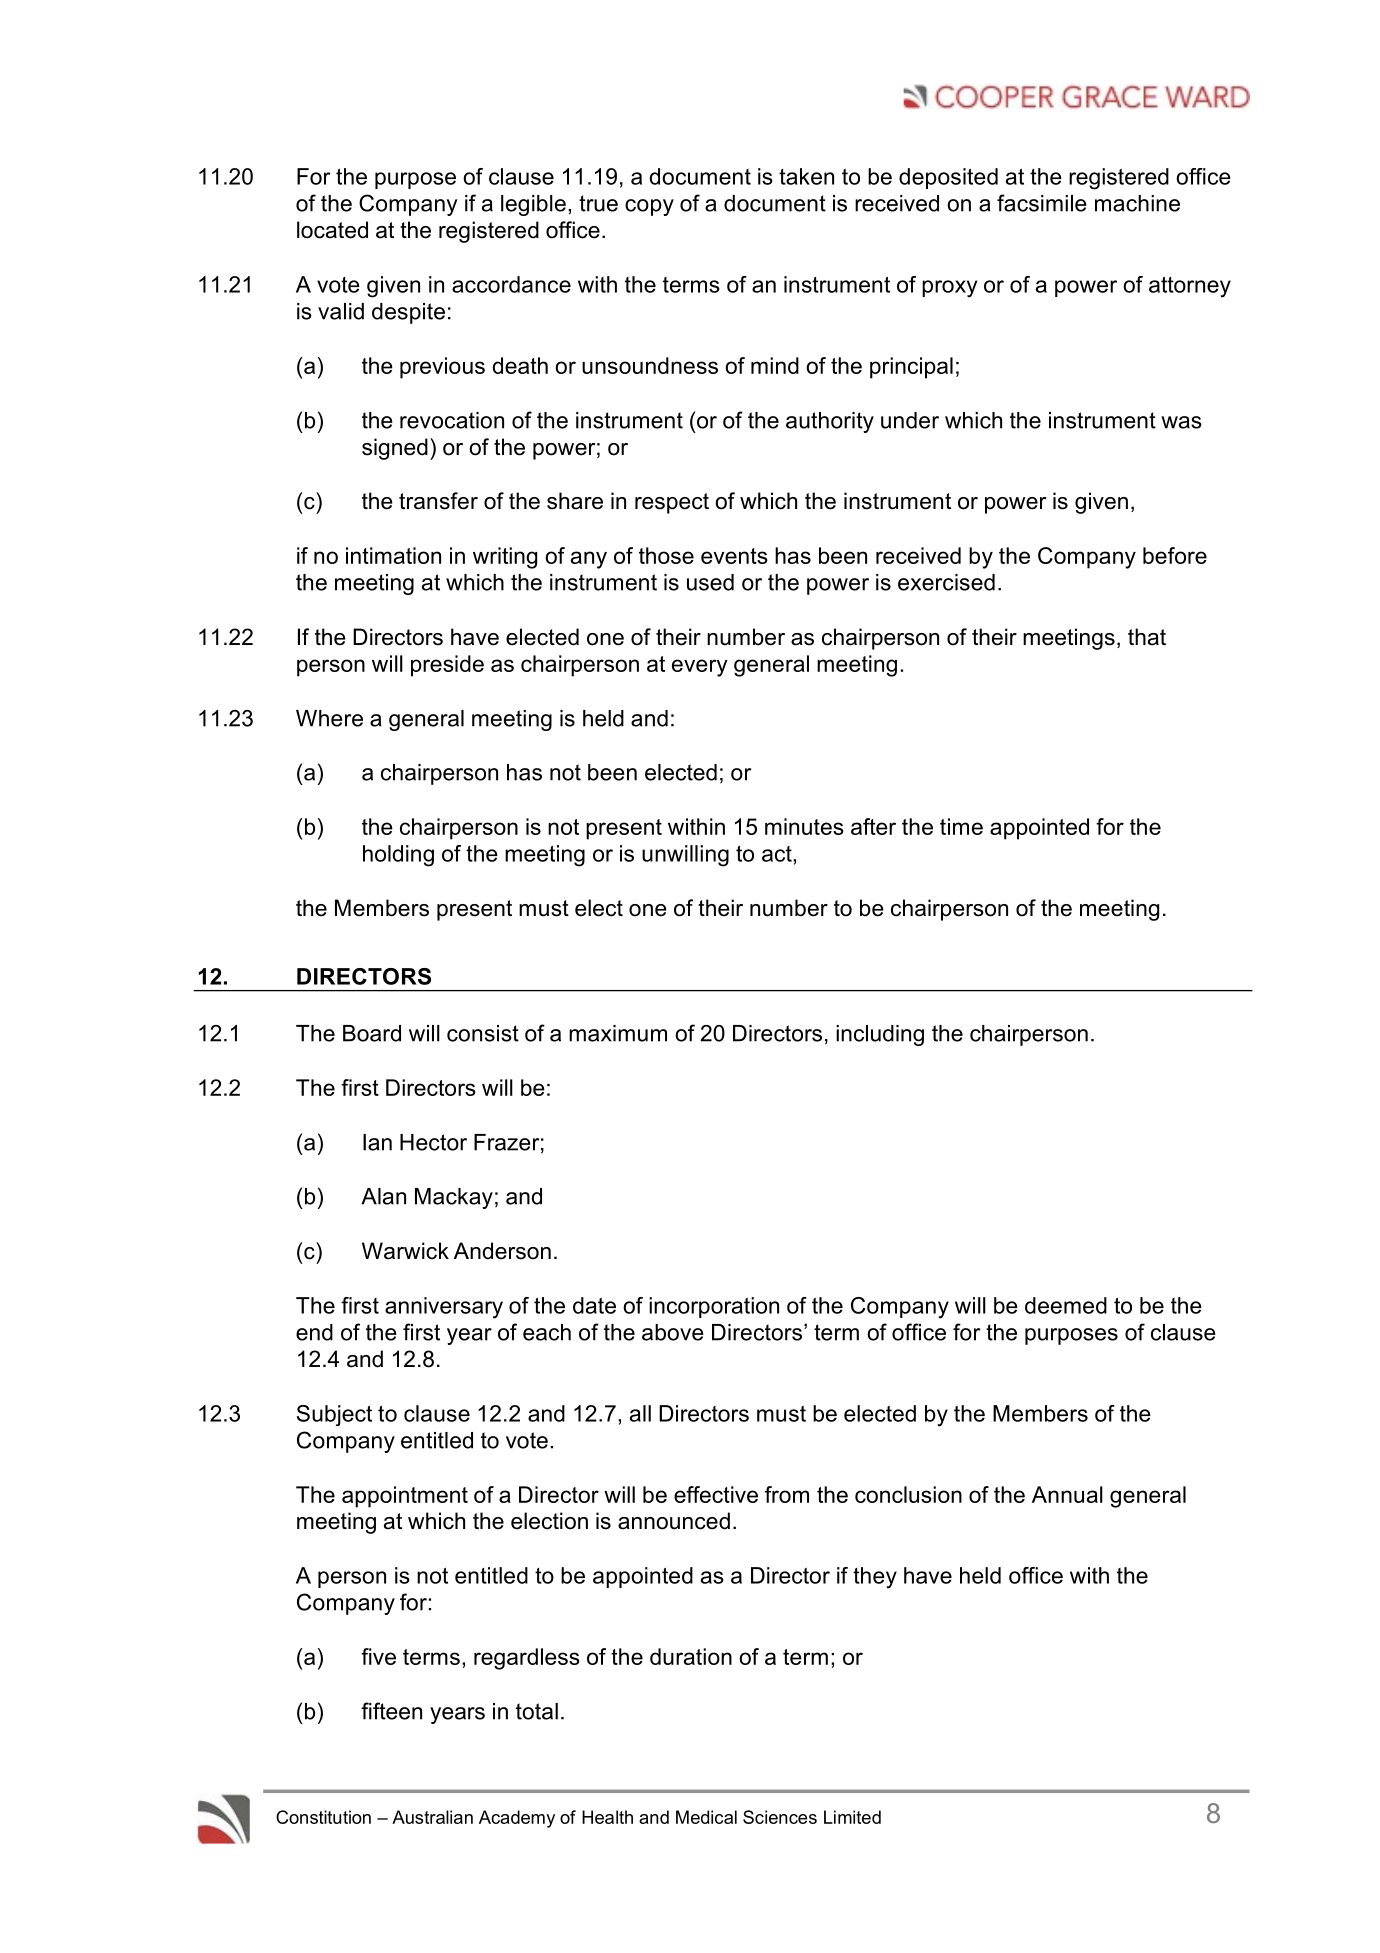  Describe the element at coordinates (961, 826) in the screenshot. I see `time` at that location.
